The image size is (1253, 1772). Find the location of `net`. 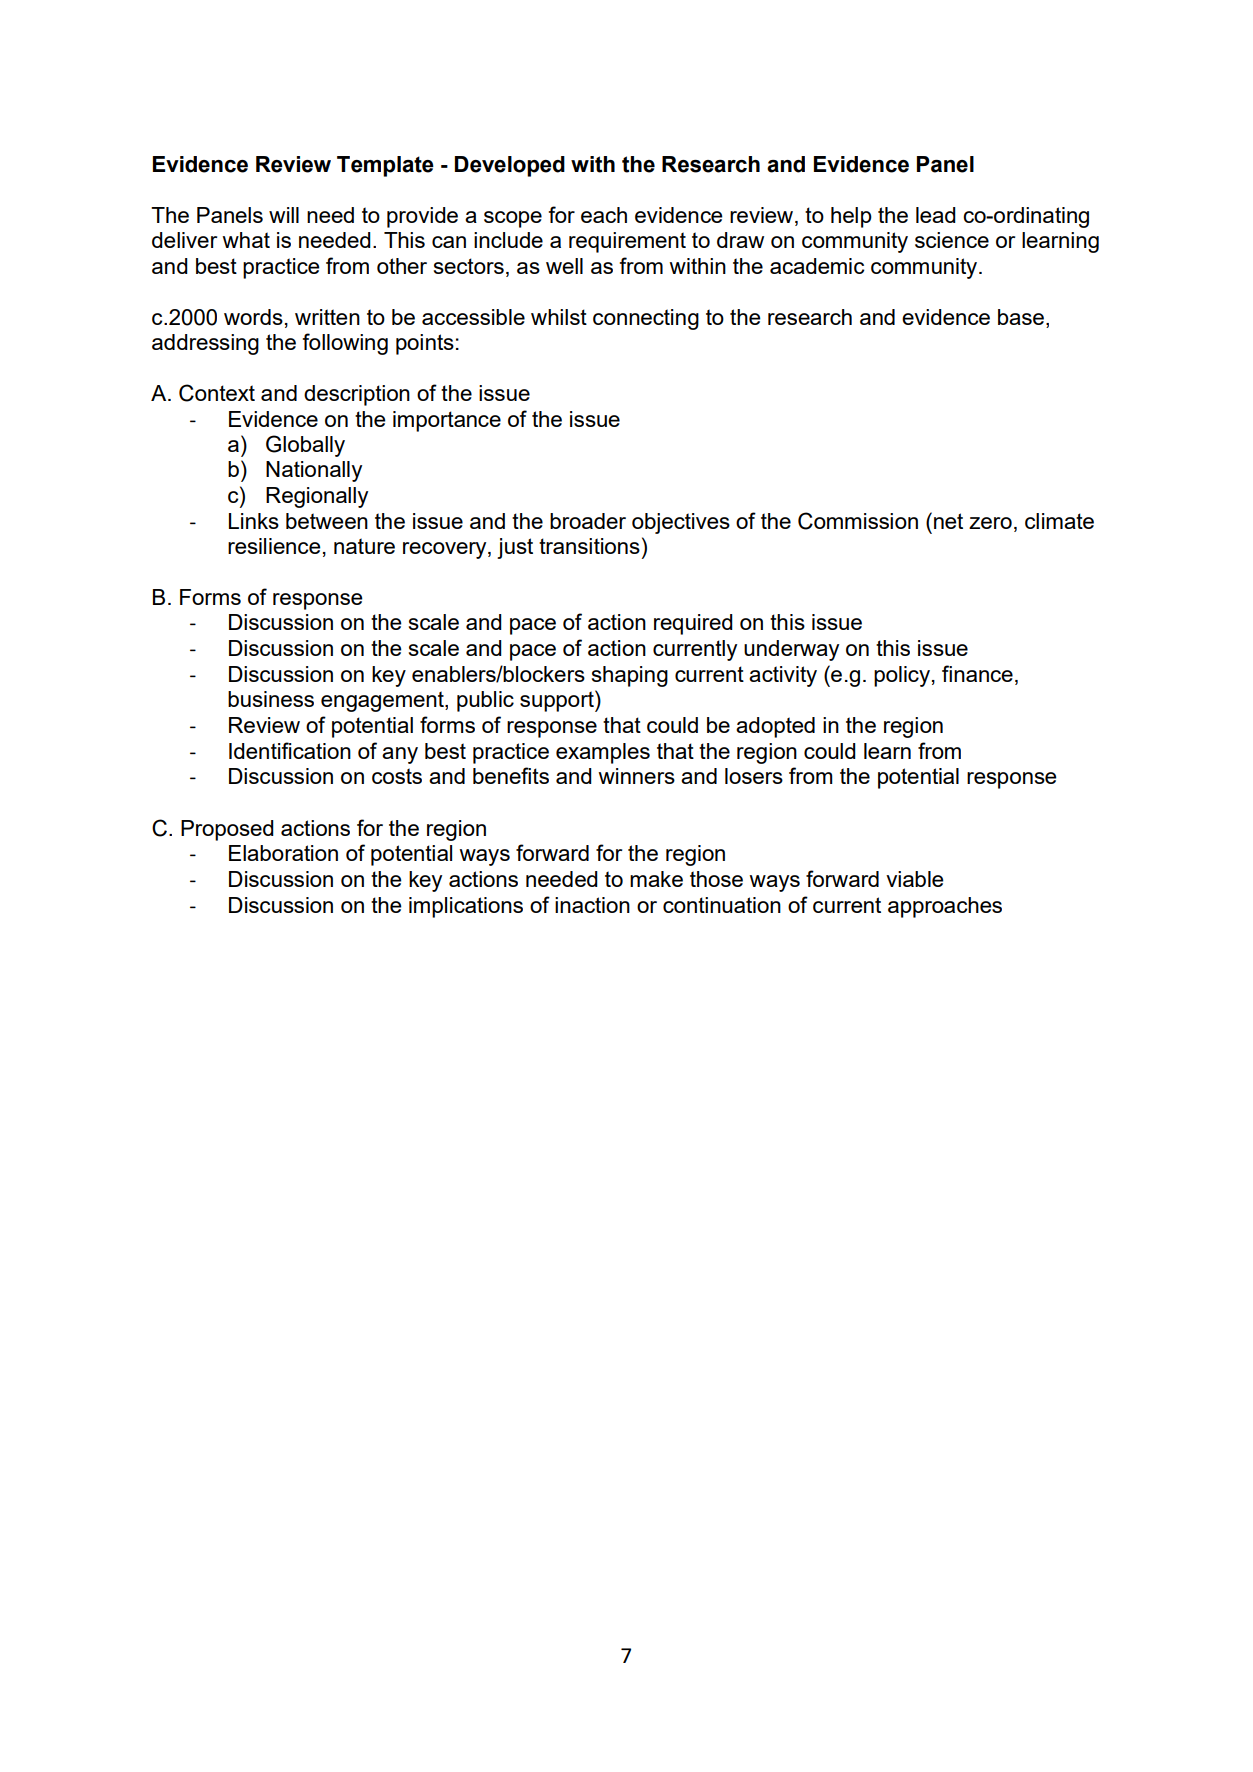

net is located at coordinates (948, 521).
